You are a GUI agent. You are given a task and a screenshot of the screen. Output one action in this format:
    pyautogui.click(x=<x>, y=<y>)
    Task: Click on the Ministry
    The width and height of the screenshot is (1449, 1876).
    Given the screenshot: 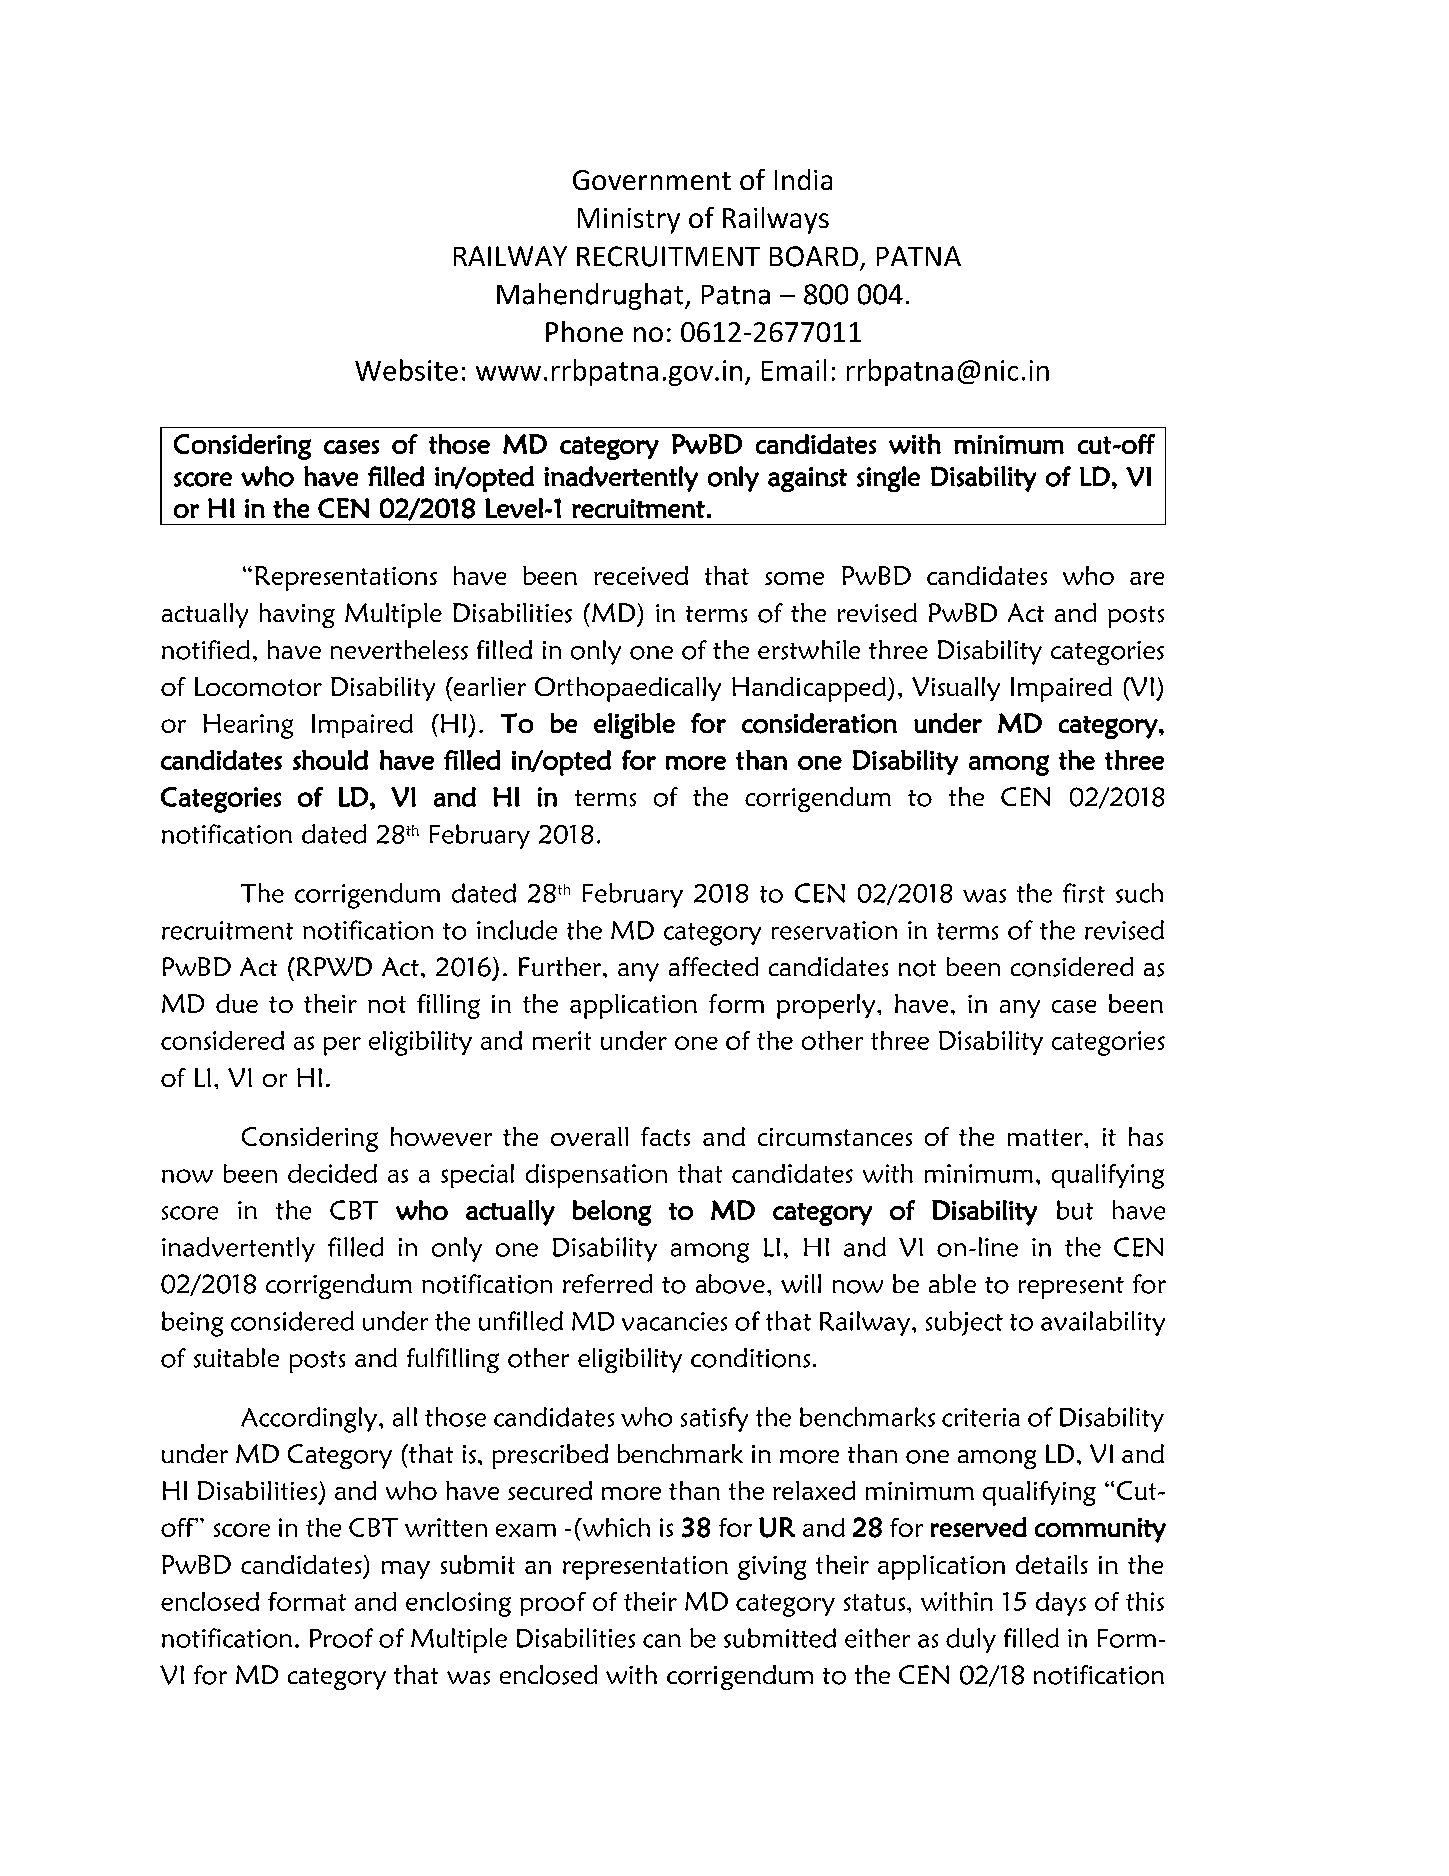 What is the action you would take?
    pyautogui.click(x=629, y=221)
